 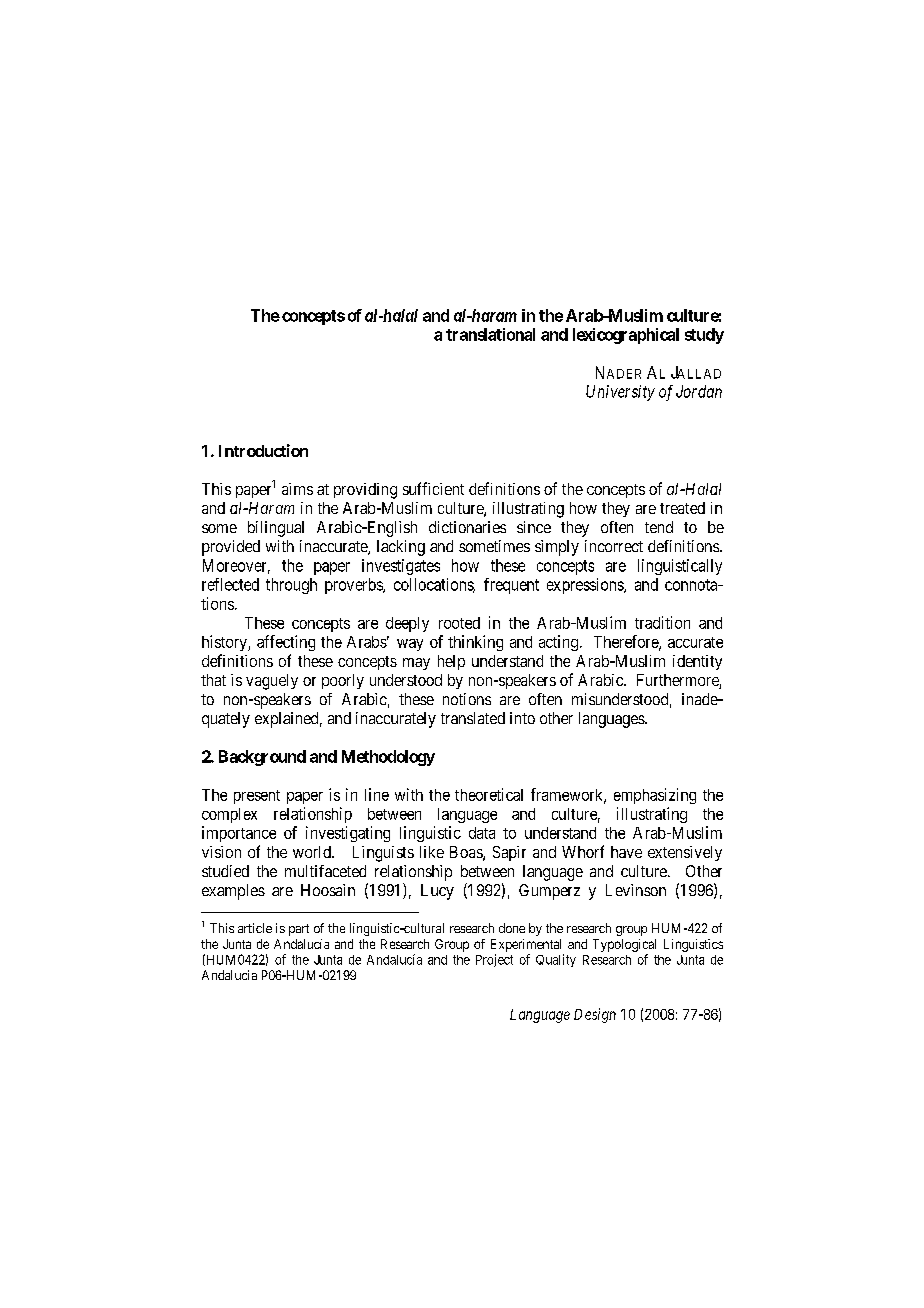 What do you see at coordinates (659, 527) in the page?
I see `tend` at bounding box center [659, 527].
